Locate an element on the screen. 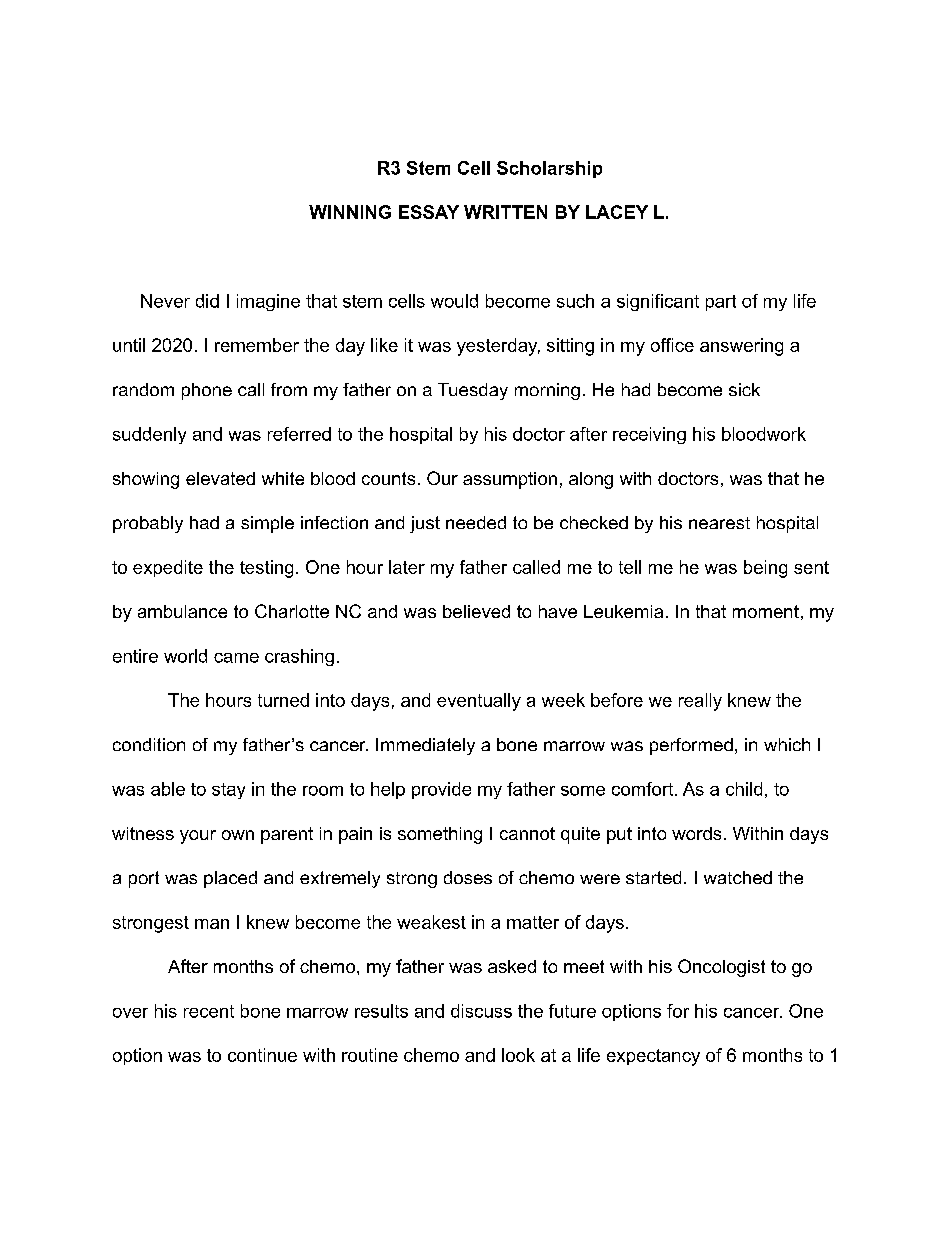  WRITTEN is located at coordinates (505, 212).
